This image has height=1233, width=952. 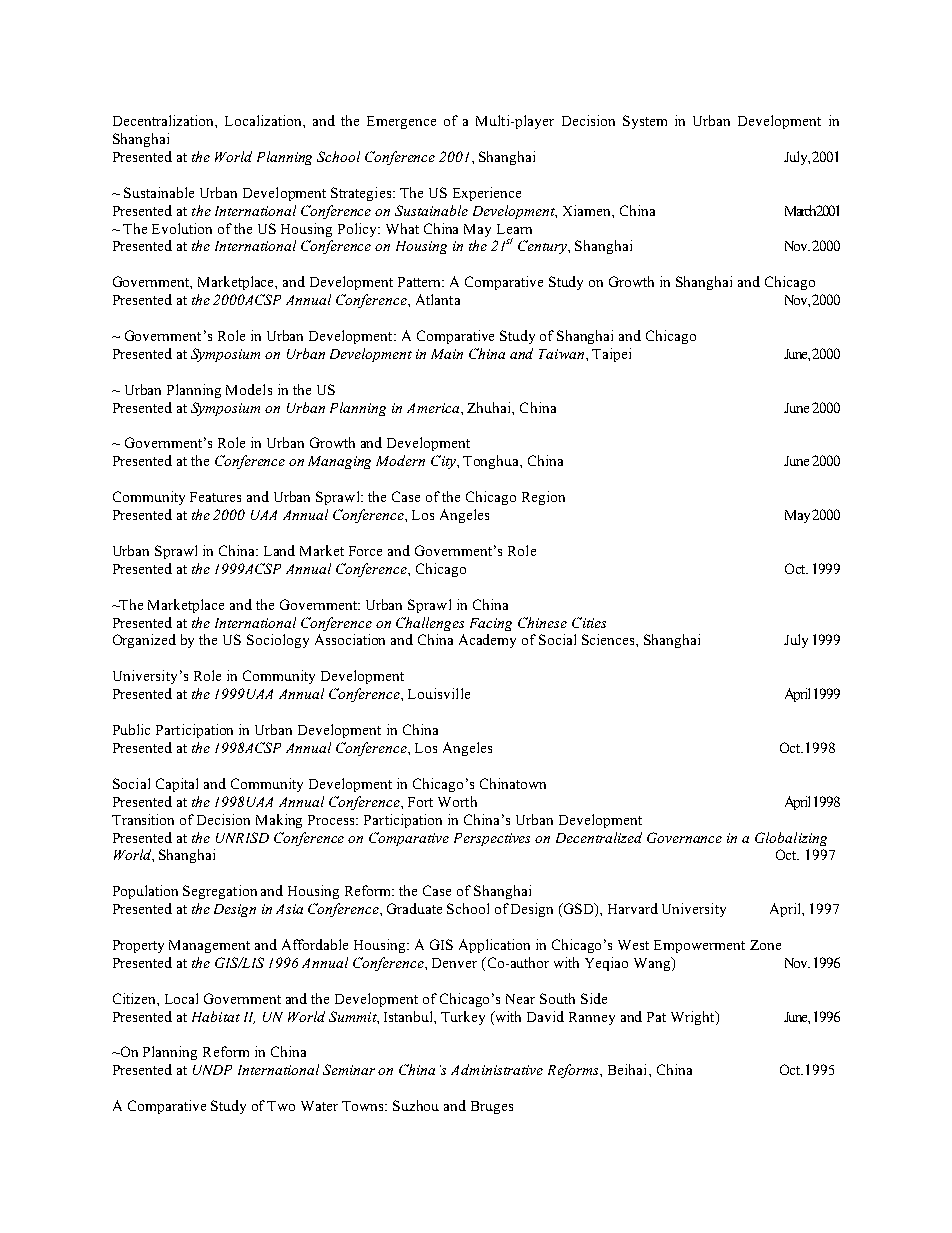 I want to click on Evolution, so click(x=182, y=228).
